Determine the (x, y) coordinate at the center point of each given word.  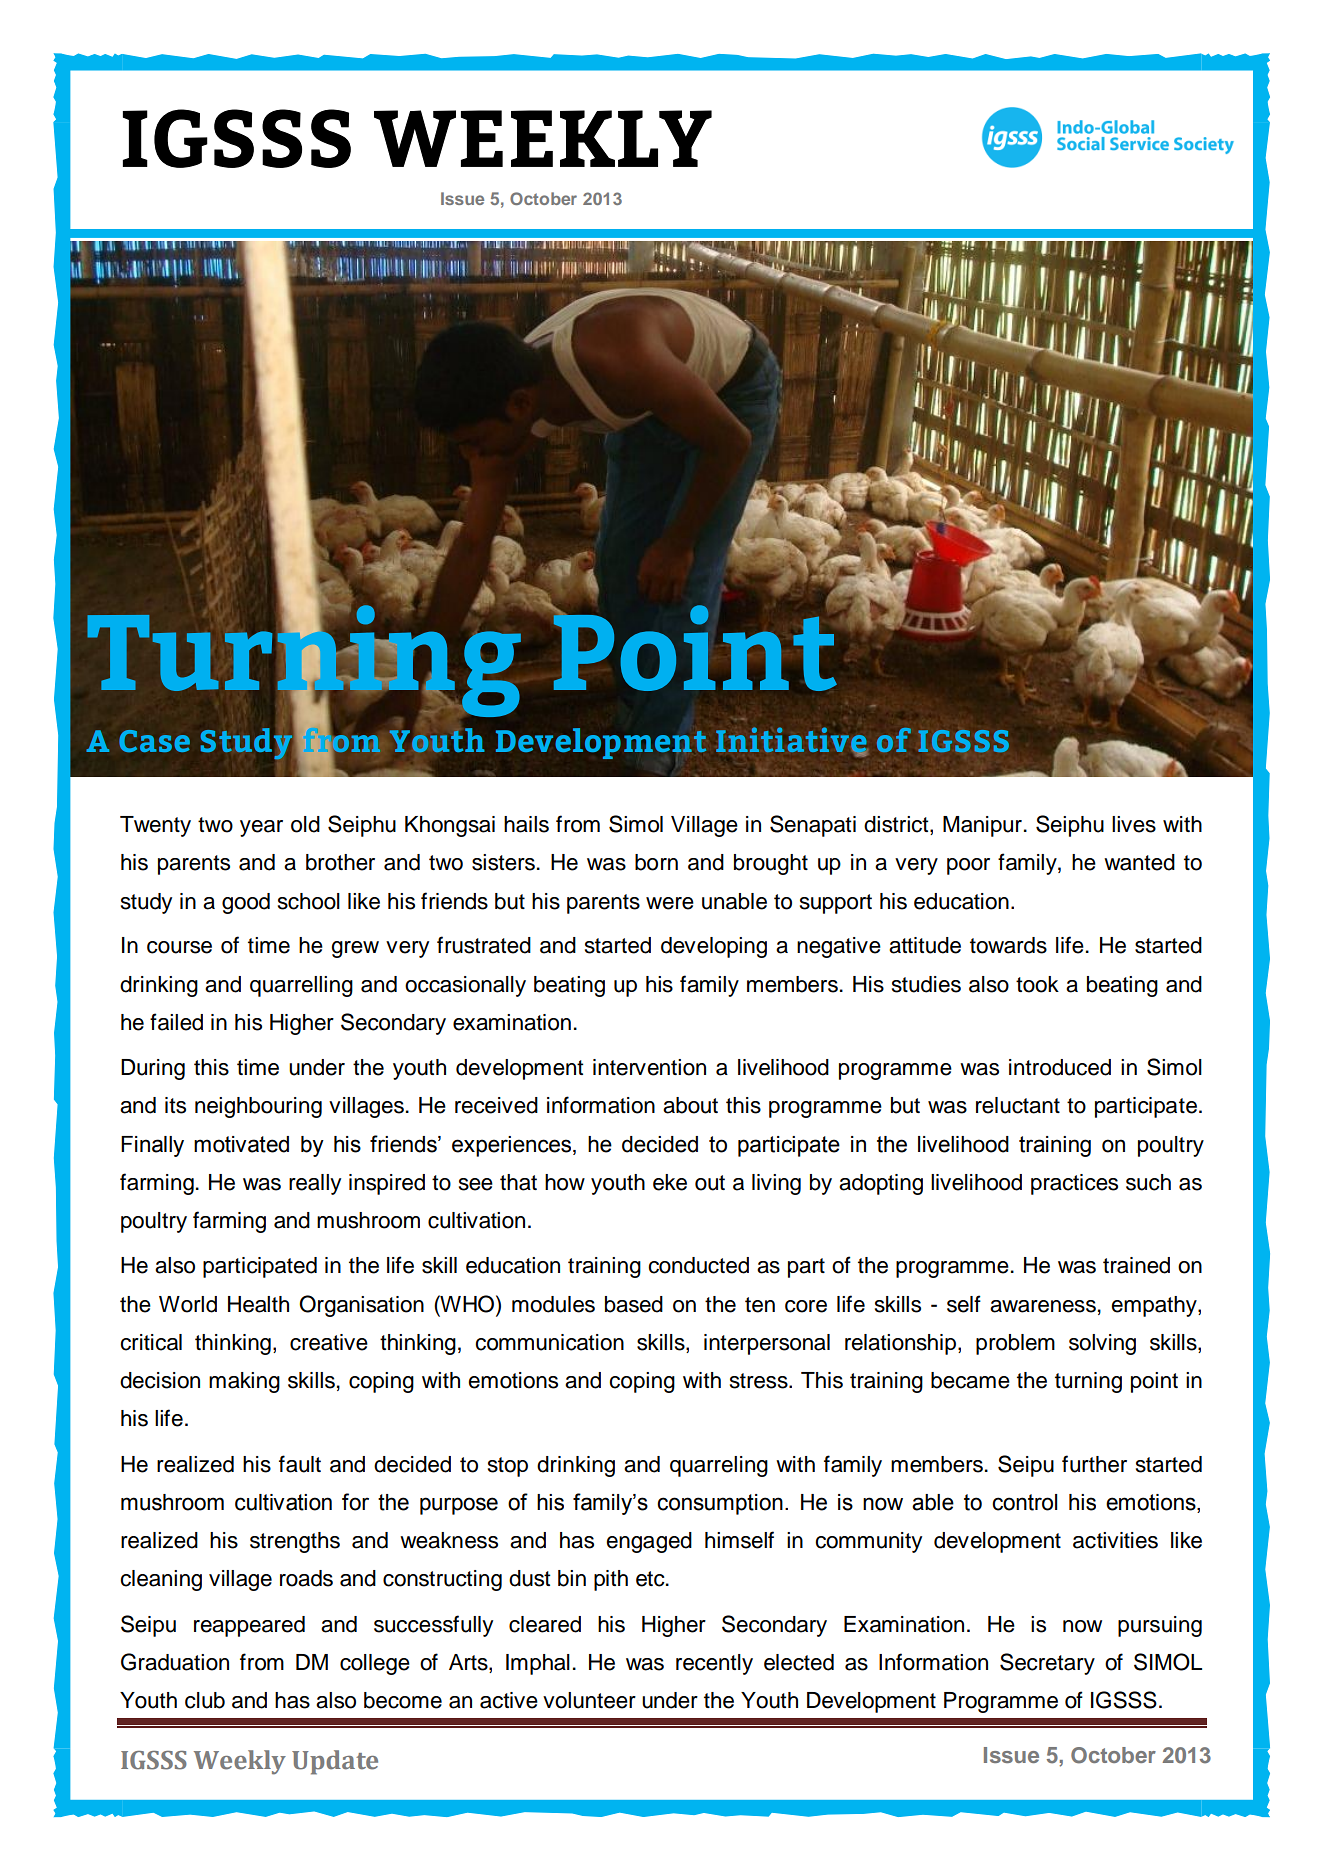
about (690, 1105)
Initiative (792, 741)
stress (760, 1381)
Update (335, 1762)
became (970, 1380)
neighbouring (258, 1107)
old (305, 824)
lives (1134, 824)
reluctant (1018, 1105)
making (244, 1382)
